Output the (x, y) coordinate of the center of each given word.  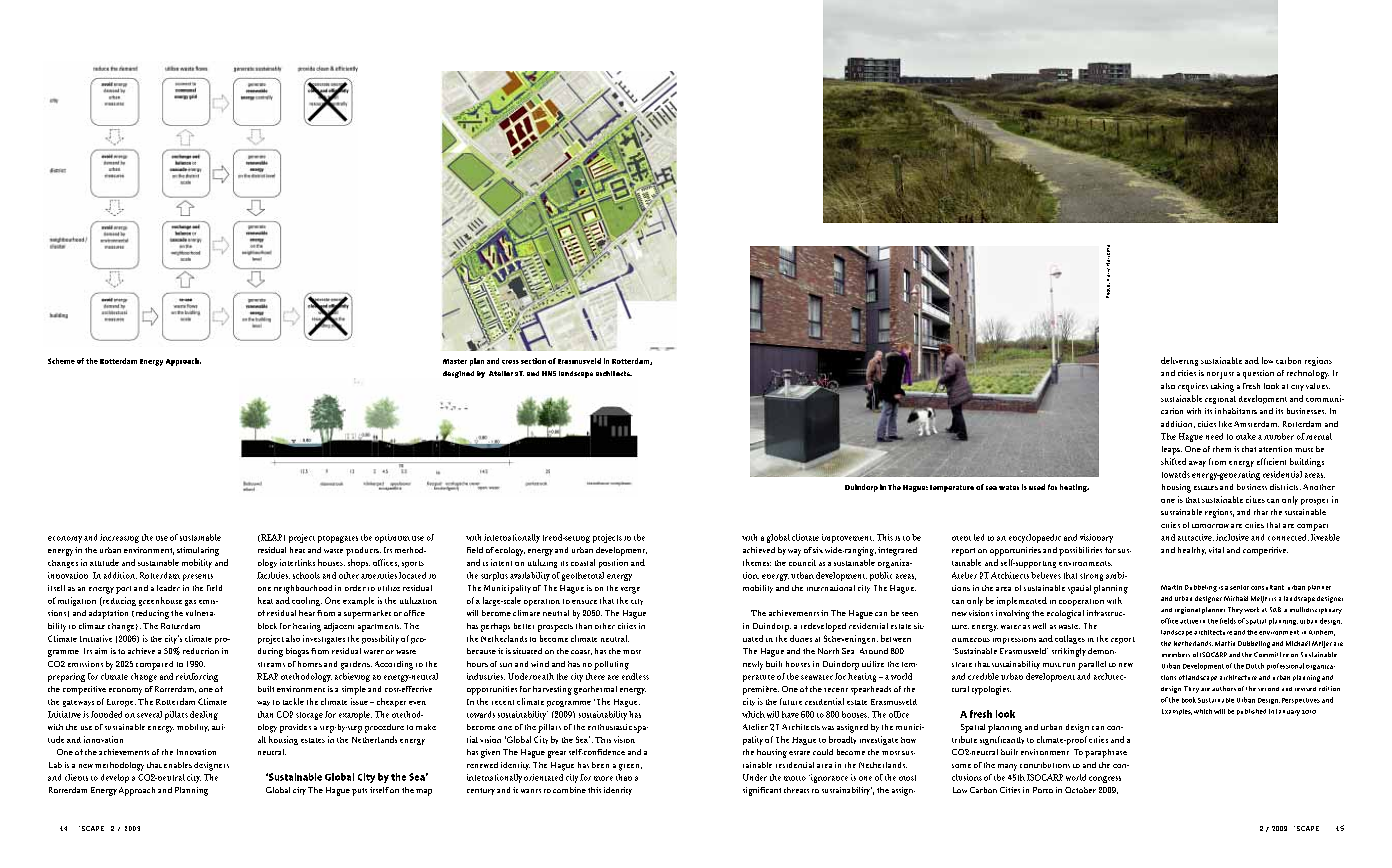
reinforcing (197, 677)
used (1037, 487)
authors (1224, 688)
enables (178, 765)
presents (198, 577)
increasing (119, 538)
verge (630, 590)
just (1227, 375)
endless (635, 676)
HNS (549, 373)
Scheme (61, 361)
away (1197, 464)
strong (1091, 577)
